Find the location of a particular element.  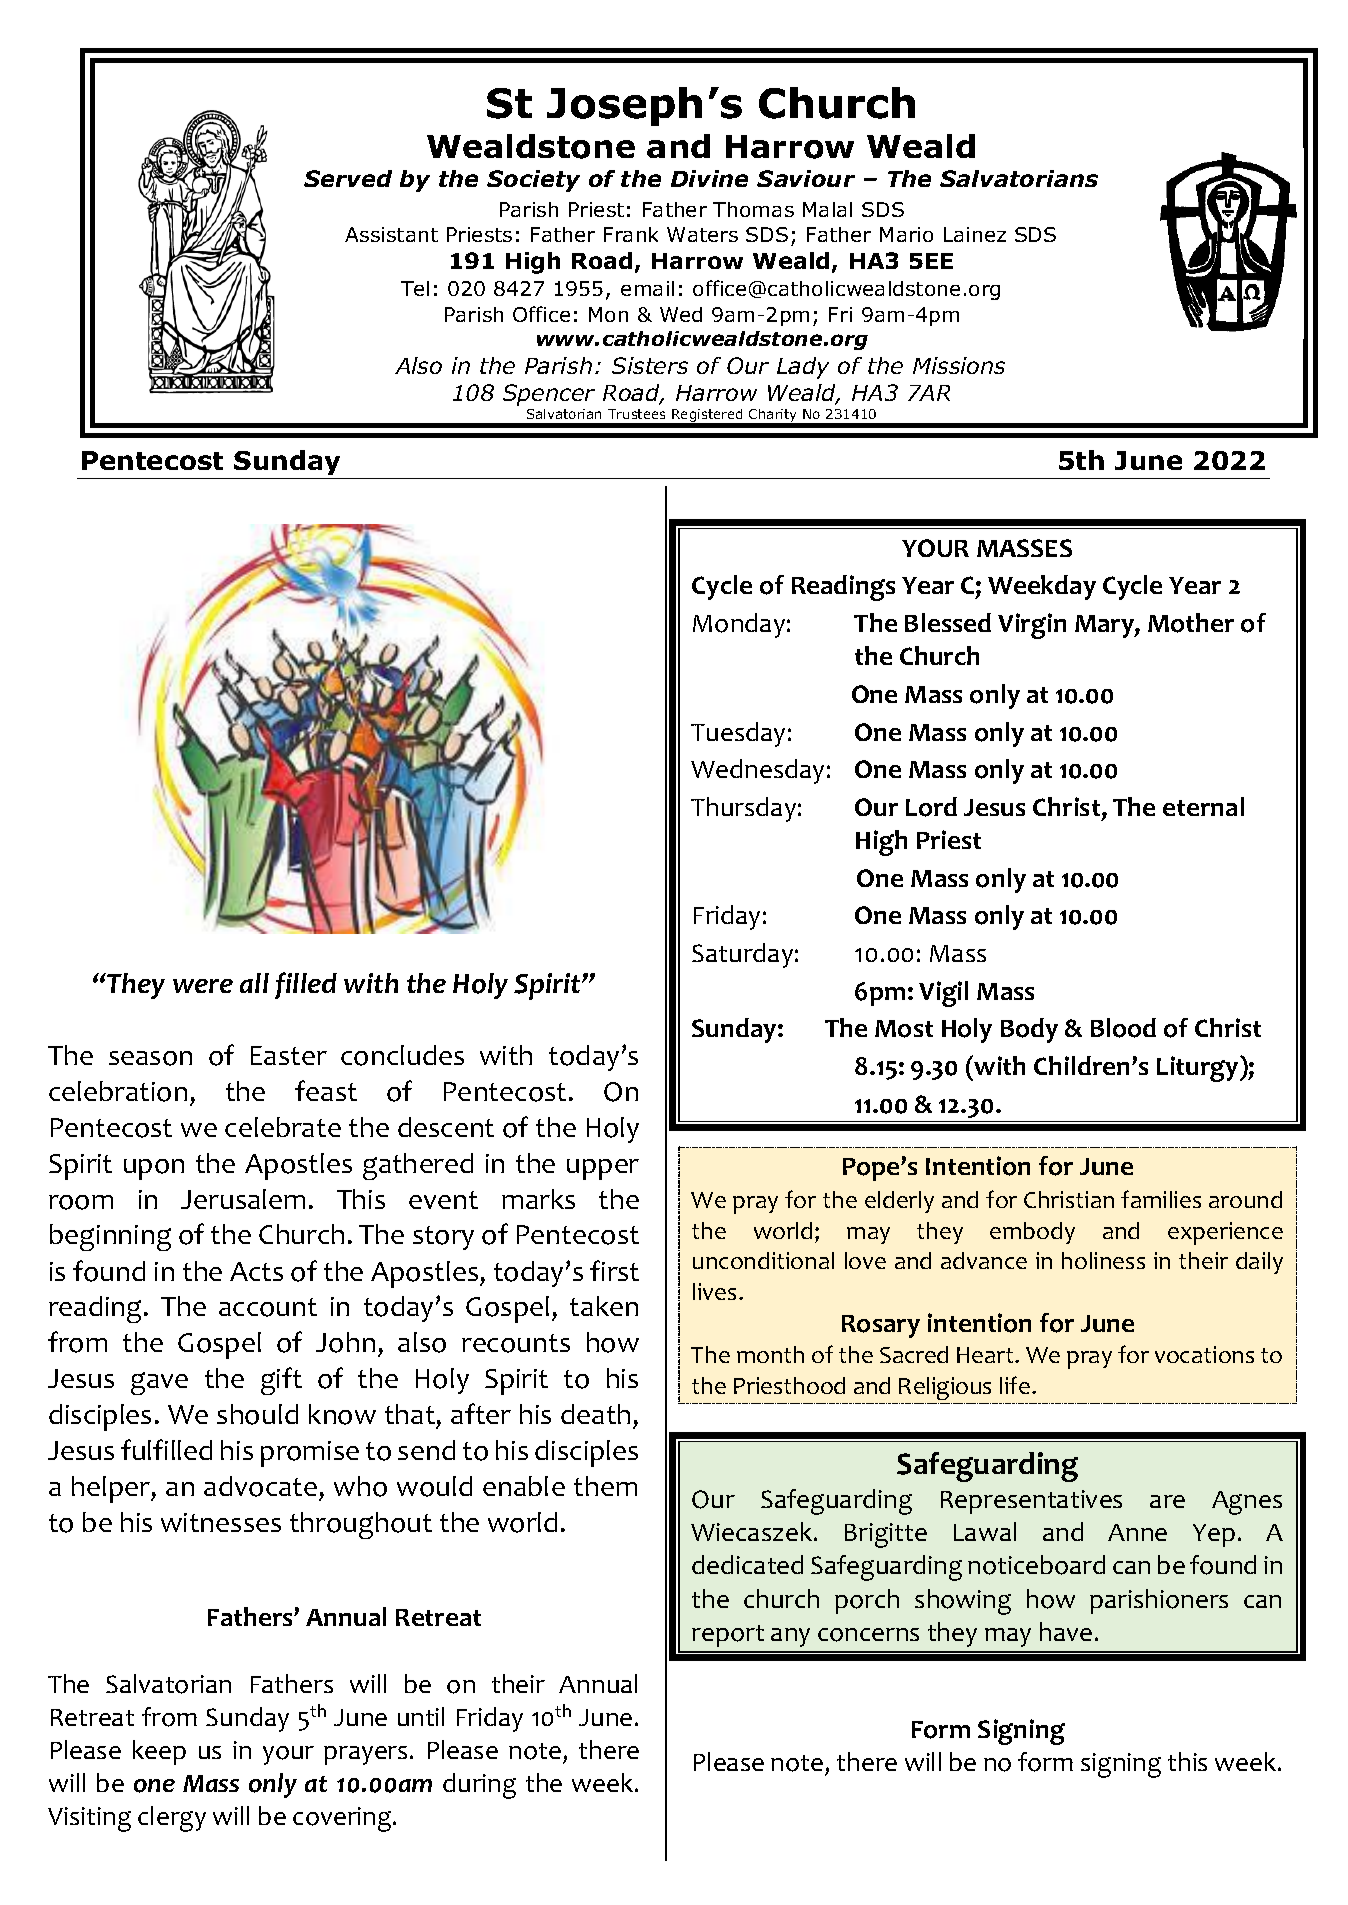

Waters is located at coordinates (702, 234).
